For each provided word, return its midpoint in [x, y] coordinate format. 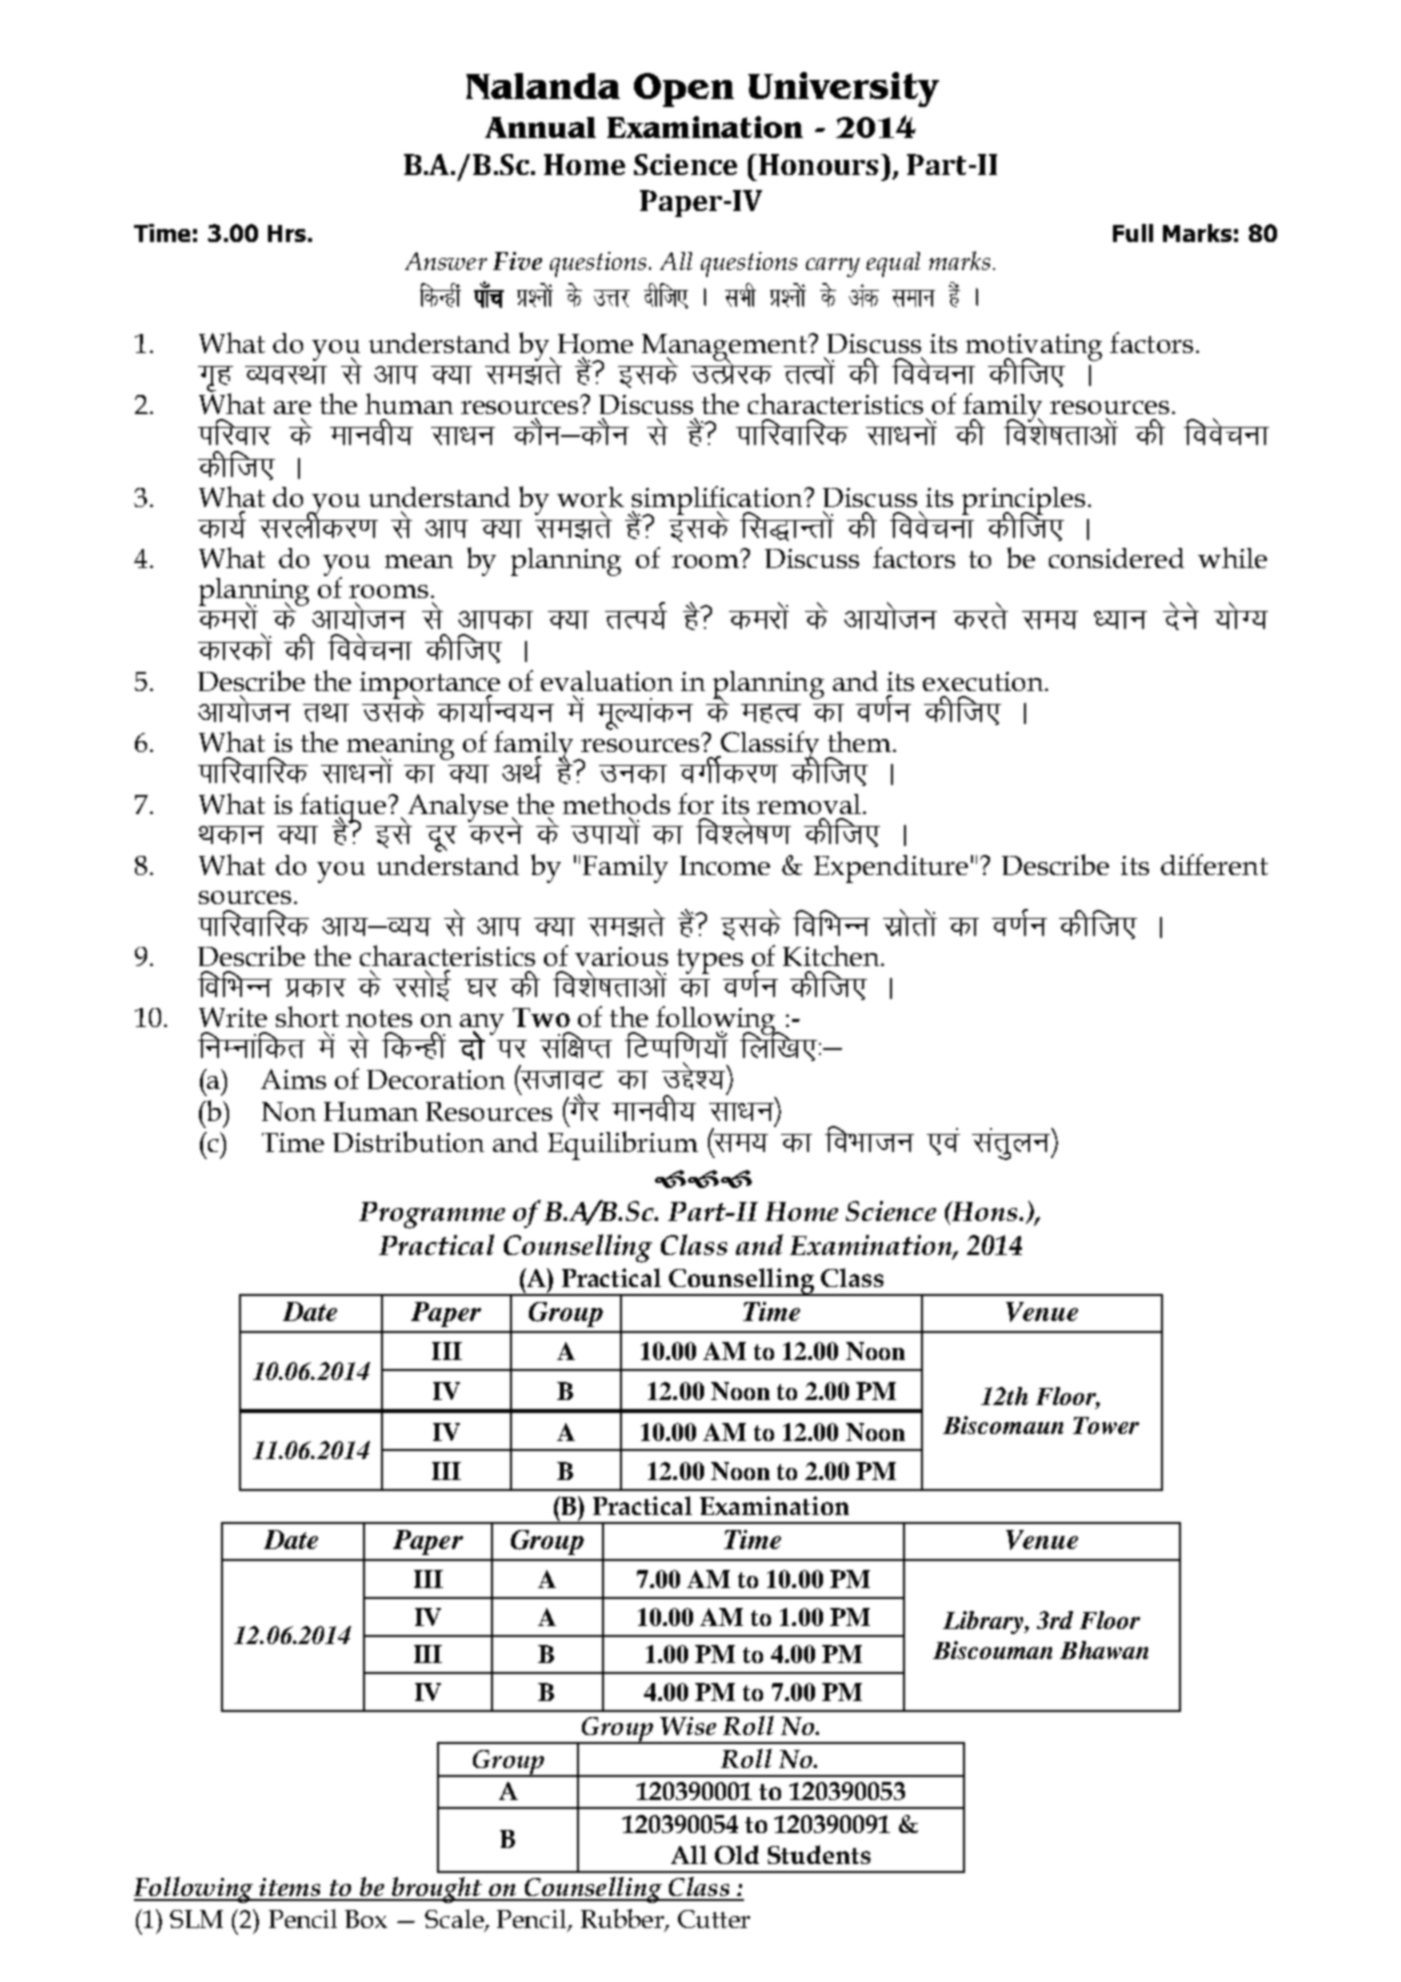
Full [1133, 233]
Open [684, 90]
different [1214, 864]
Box [366, 1919]
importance [430, 686]
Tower [1106, 1425]
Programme [432, 1215]
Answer [446, 261]
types [710, 961]
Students [819, 1854]
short [307, 1016]
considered [1116, 558]
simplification [717, 501]
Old [737, 1854]
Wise [688, 1726]
